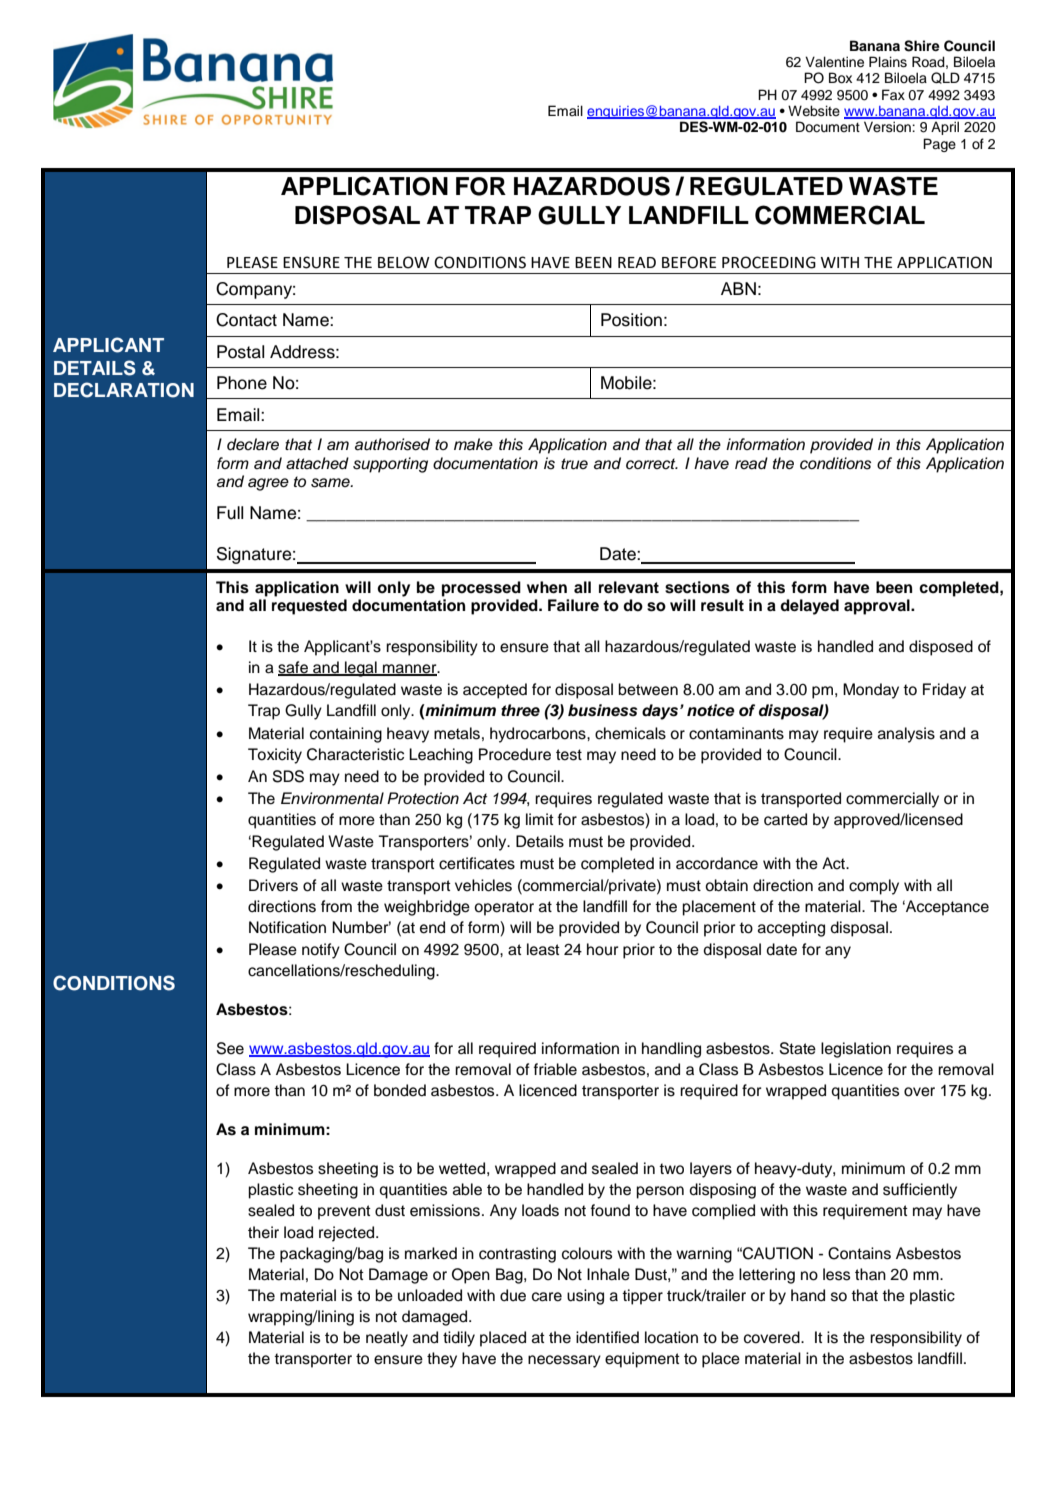 Image resolution: width=1056 pixels, height=1494 pixels. What do you see at coordinates (547, 1297) in the document?
I see `care` at bounding box center [547, 1297].
